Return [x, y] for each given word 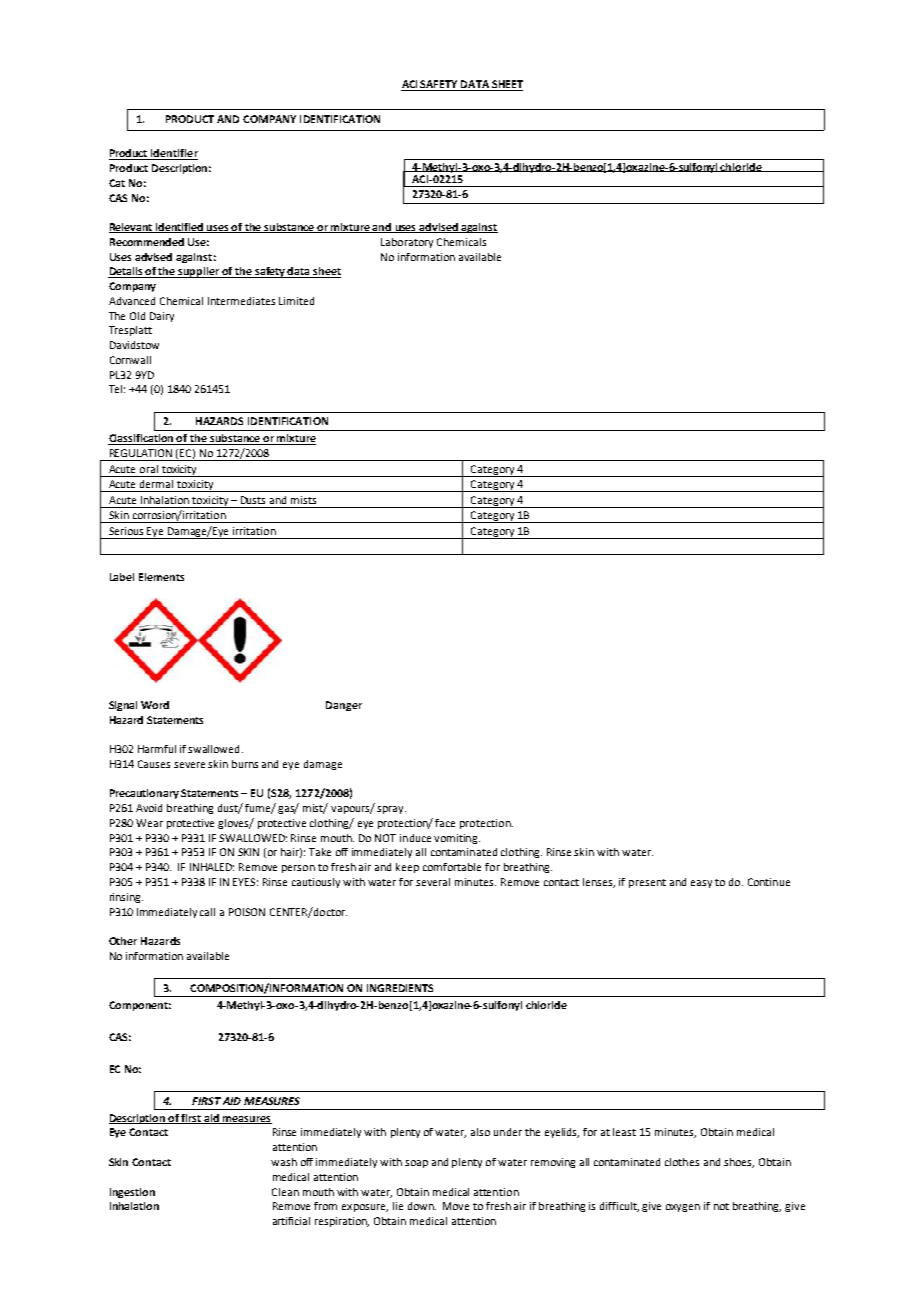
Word [155, 705]
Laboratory [407, 243]
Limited [296, 301]
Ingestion [132, 1193]
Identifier [173, 154]
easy [701, 884]
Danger [344, 706]
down [422, 1206]
